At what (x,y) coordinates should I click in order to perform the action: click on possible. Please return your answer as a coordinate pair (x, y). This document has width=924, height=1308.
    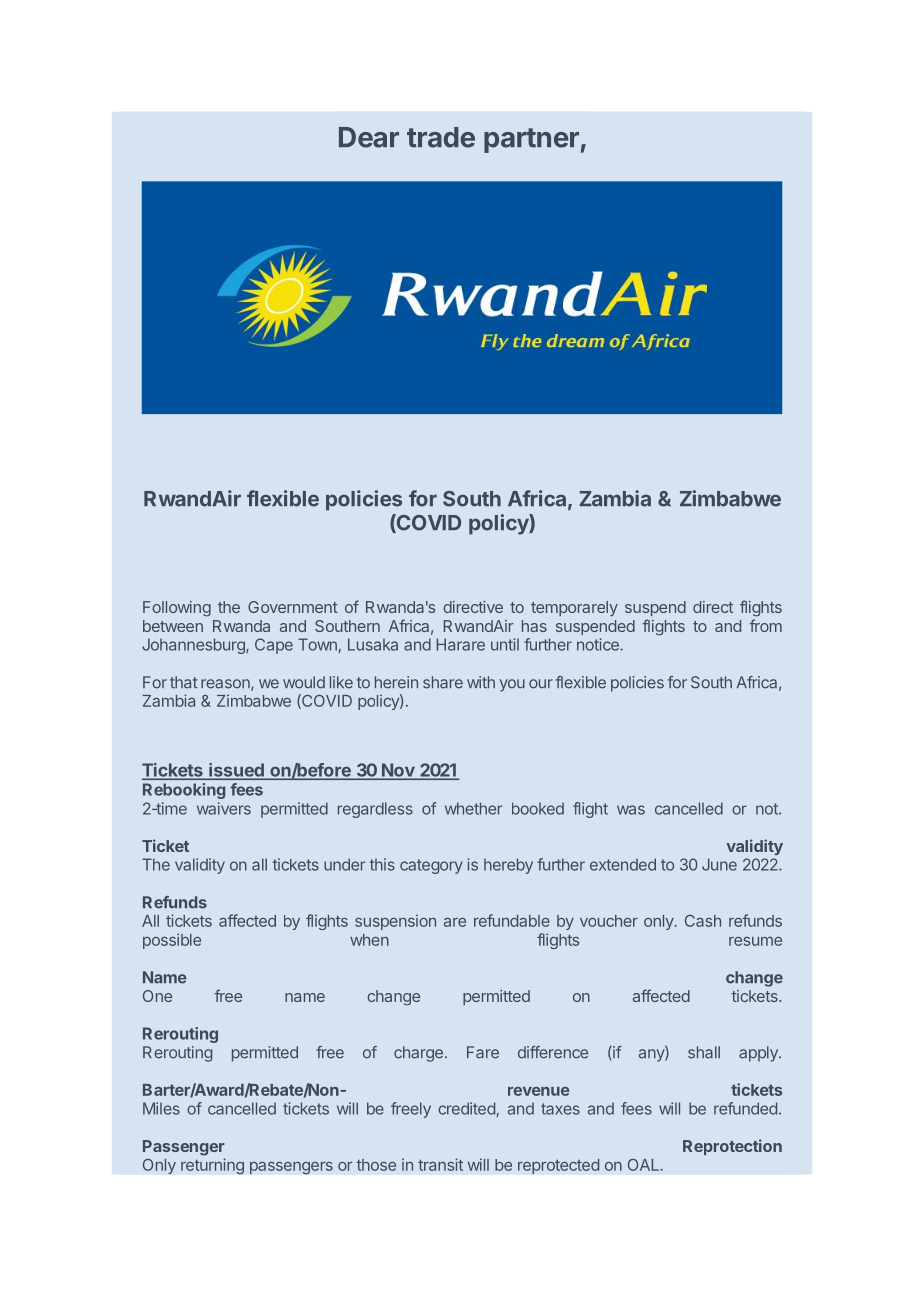
    Looking at the image, I should click on (172, 941).
